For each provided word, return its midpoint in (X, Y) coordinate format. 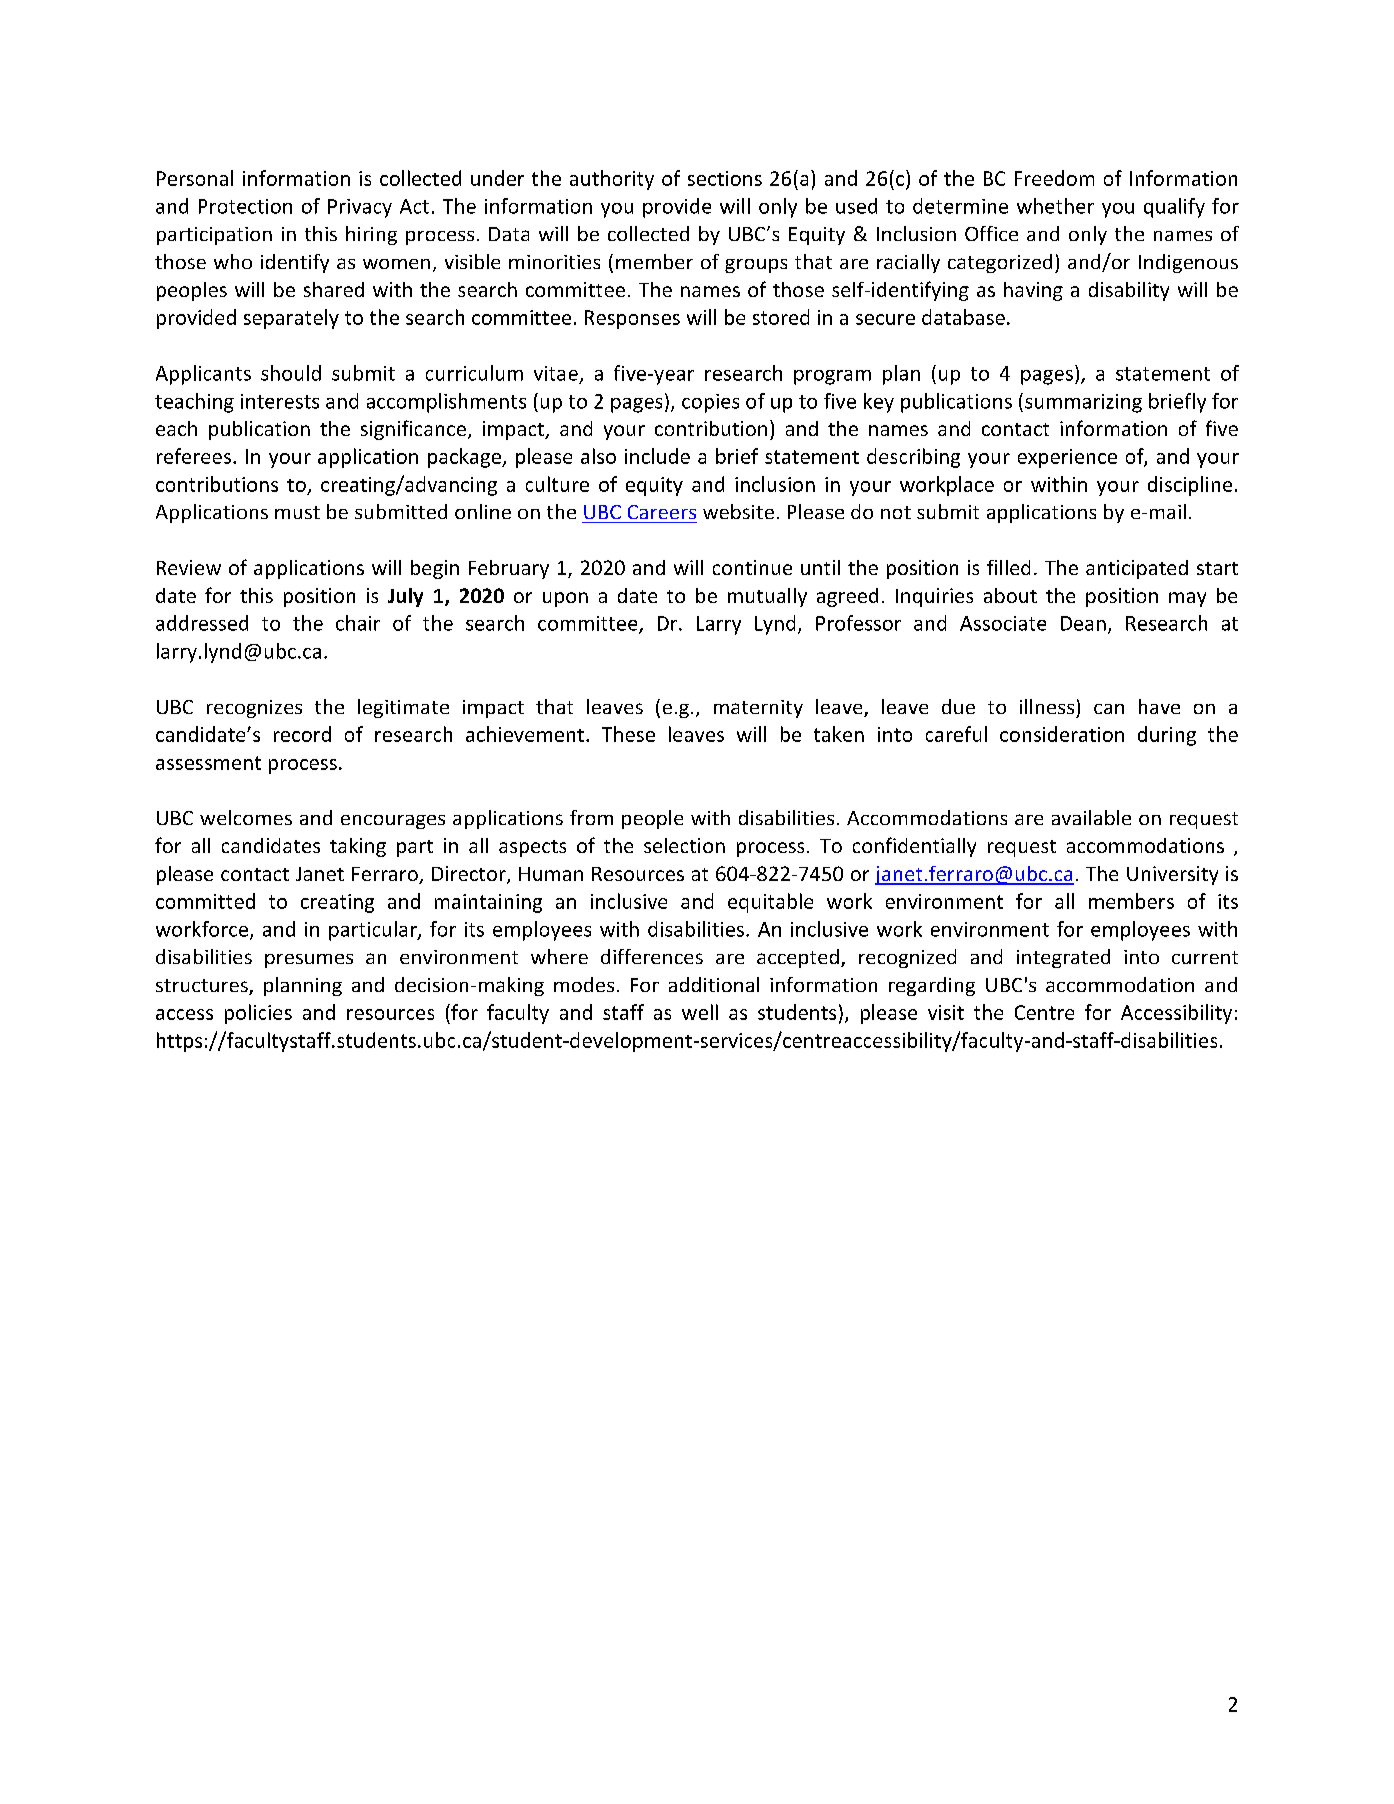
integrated (1063, 958)
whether (1055, 206)
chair (358, 623)
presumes (309, 961)
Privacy (360, 208)
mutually (767, 597)
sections (725, 178)
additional (714, 984)
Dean (1083, 623)
